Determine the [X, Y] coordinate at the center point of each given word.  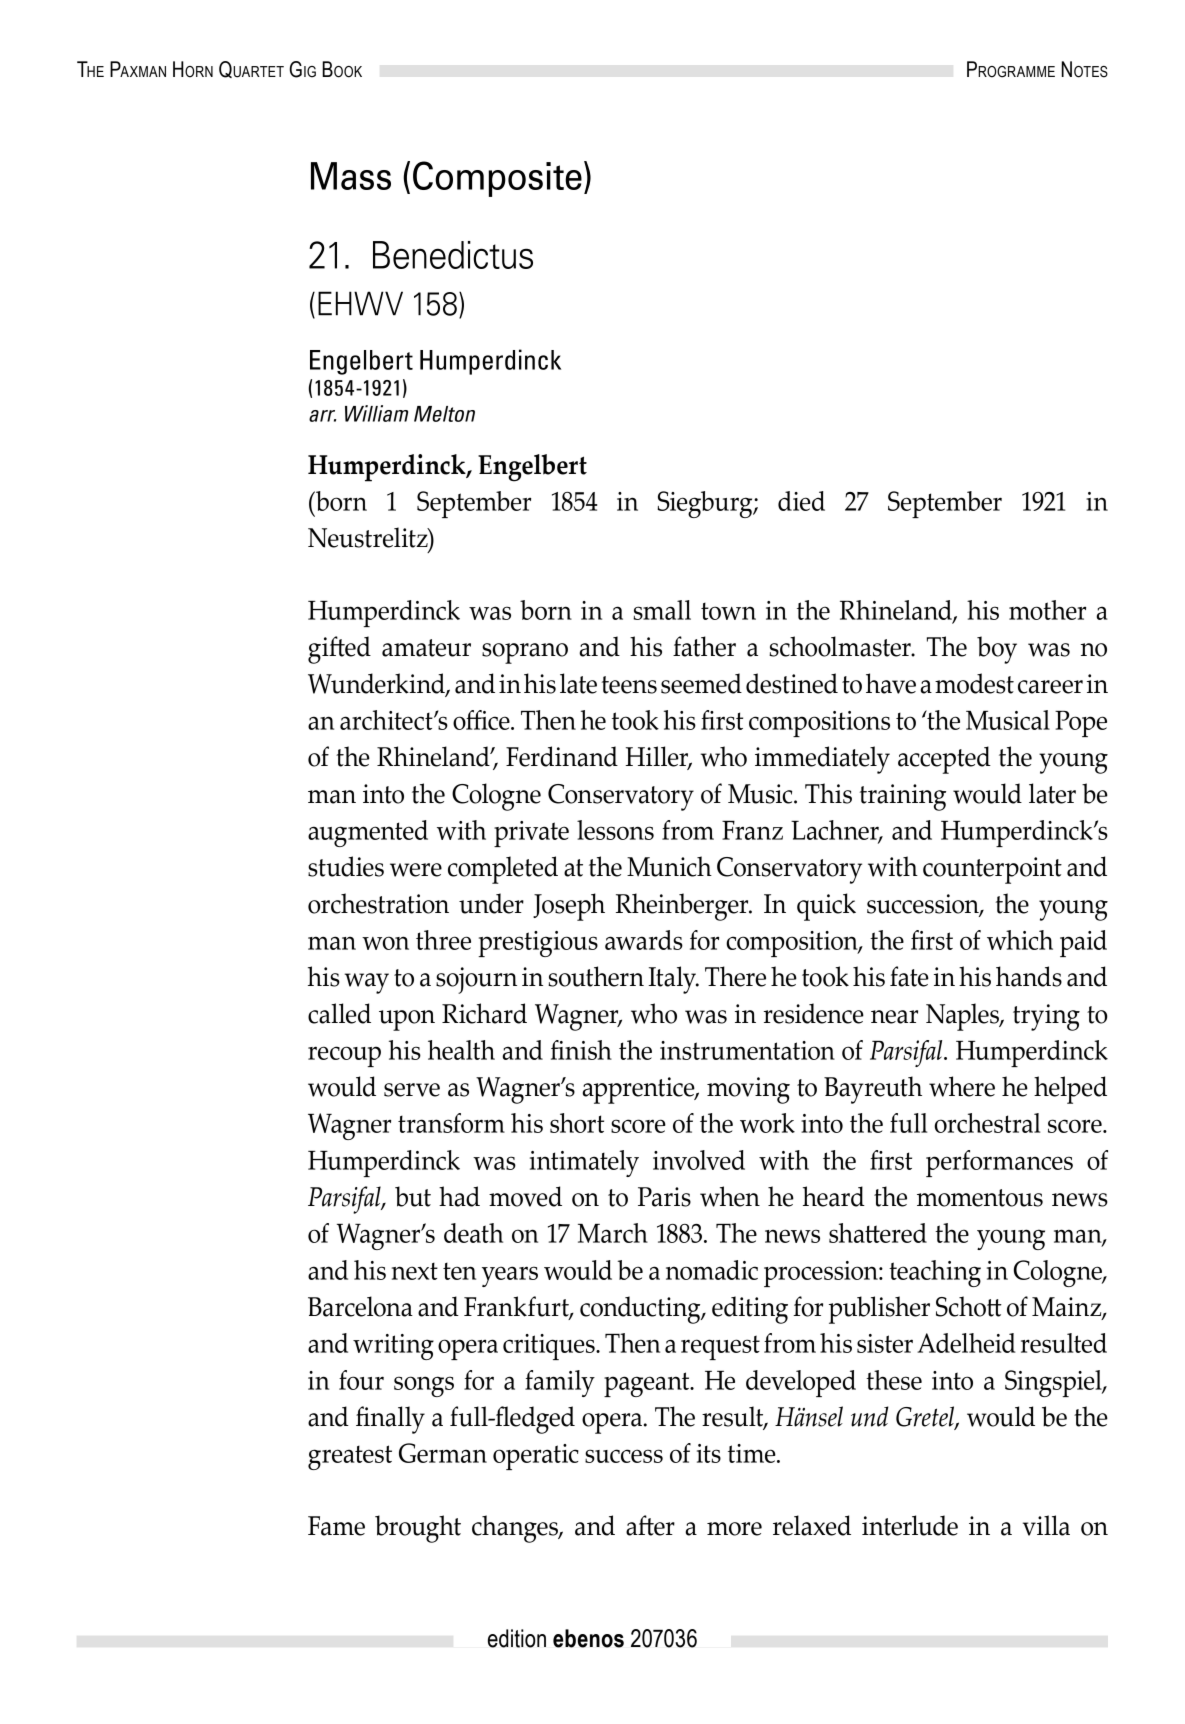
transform [451, 1123]
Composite [497, 179]
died [801, 501]
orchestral [987, 1123]
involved [699, 1160]
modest [974, 683]
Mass [351, 176]
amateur [426, 648]
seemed [701, 683]
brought [418, 1529]
